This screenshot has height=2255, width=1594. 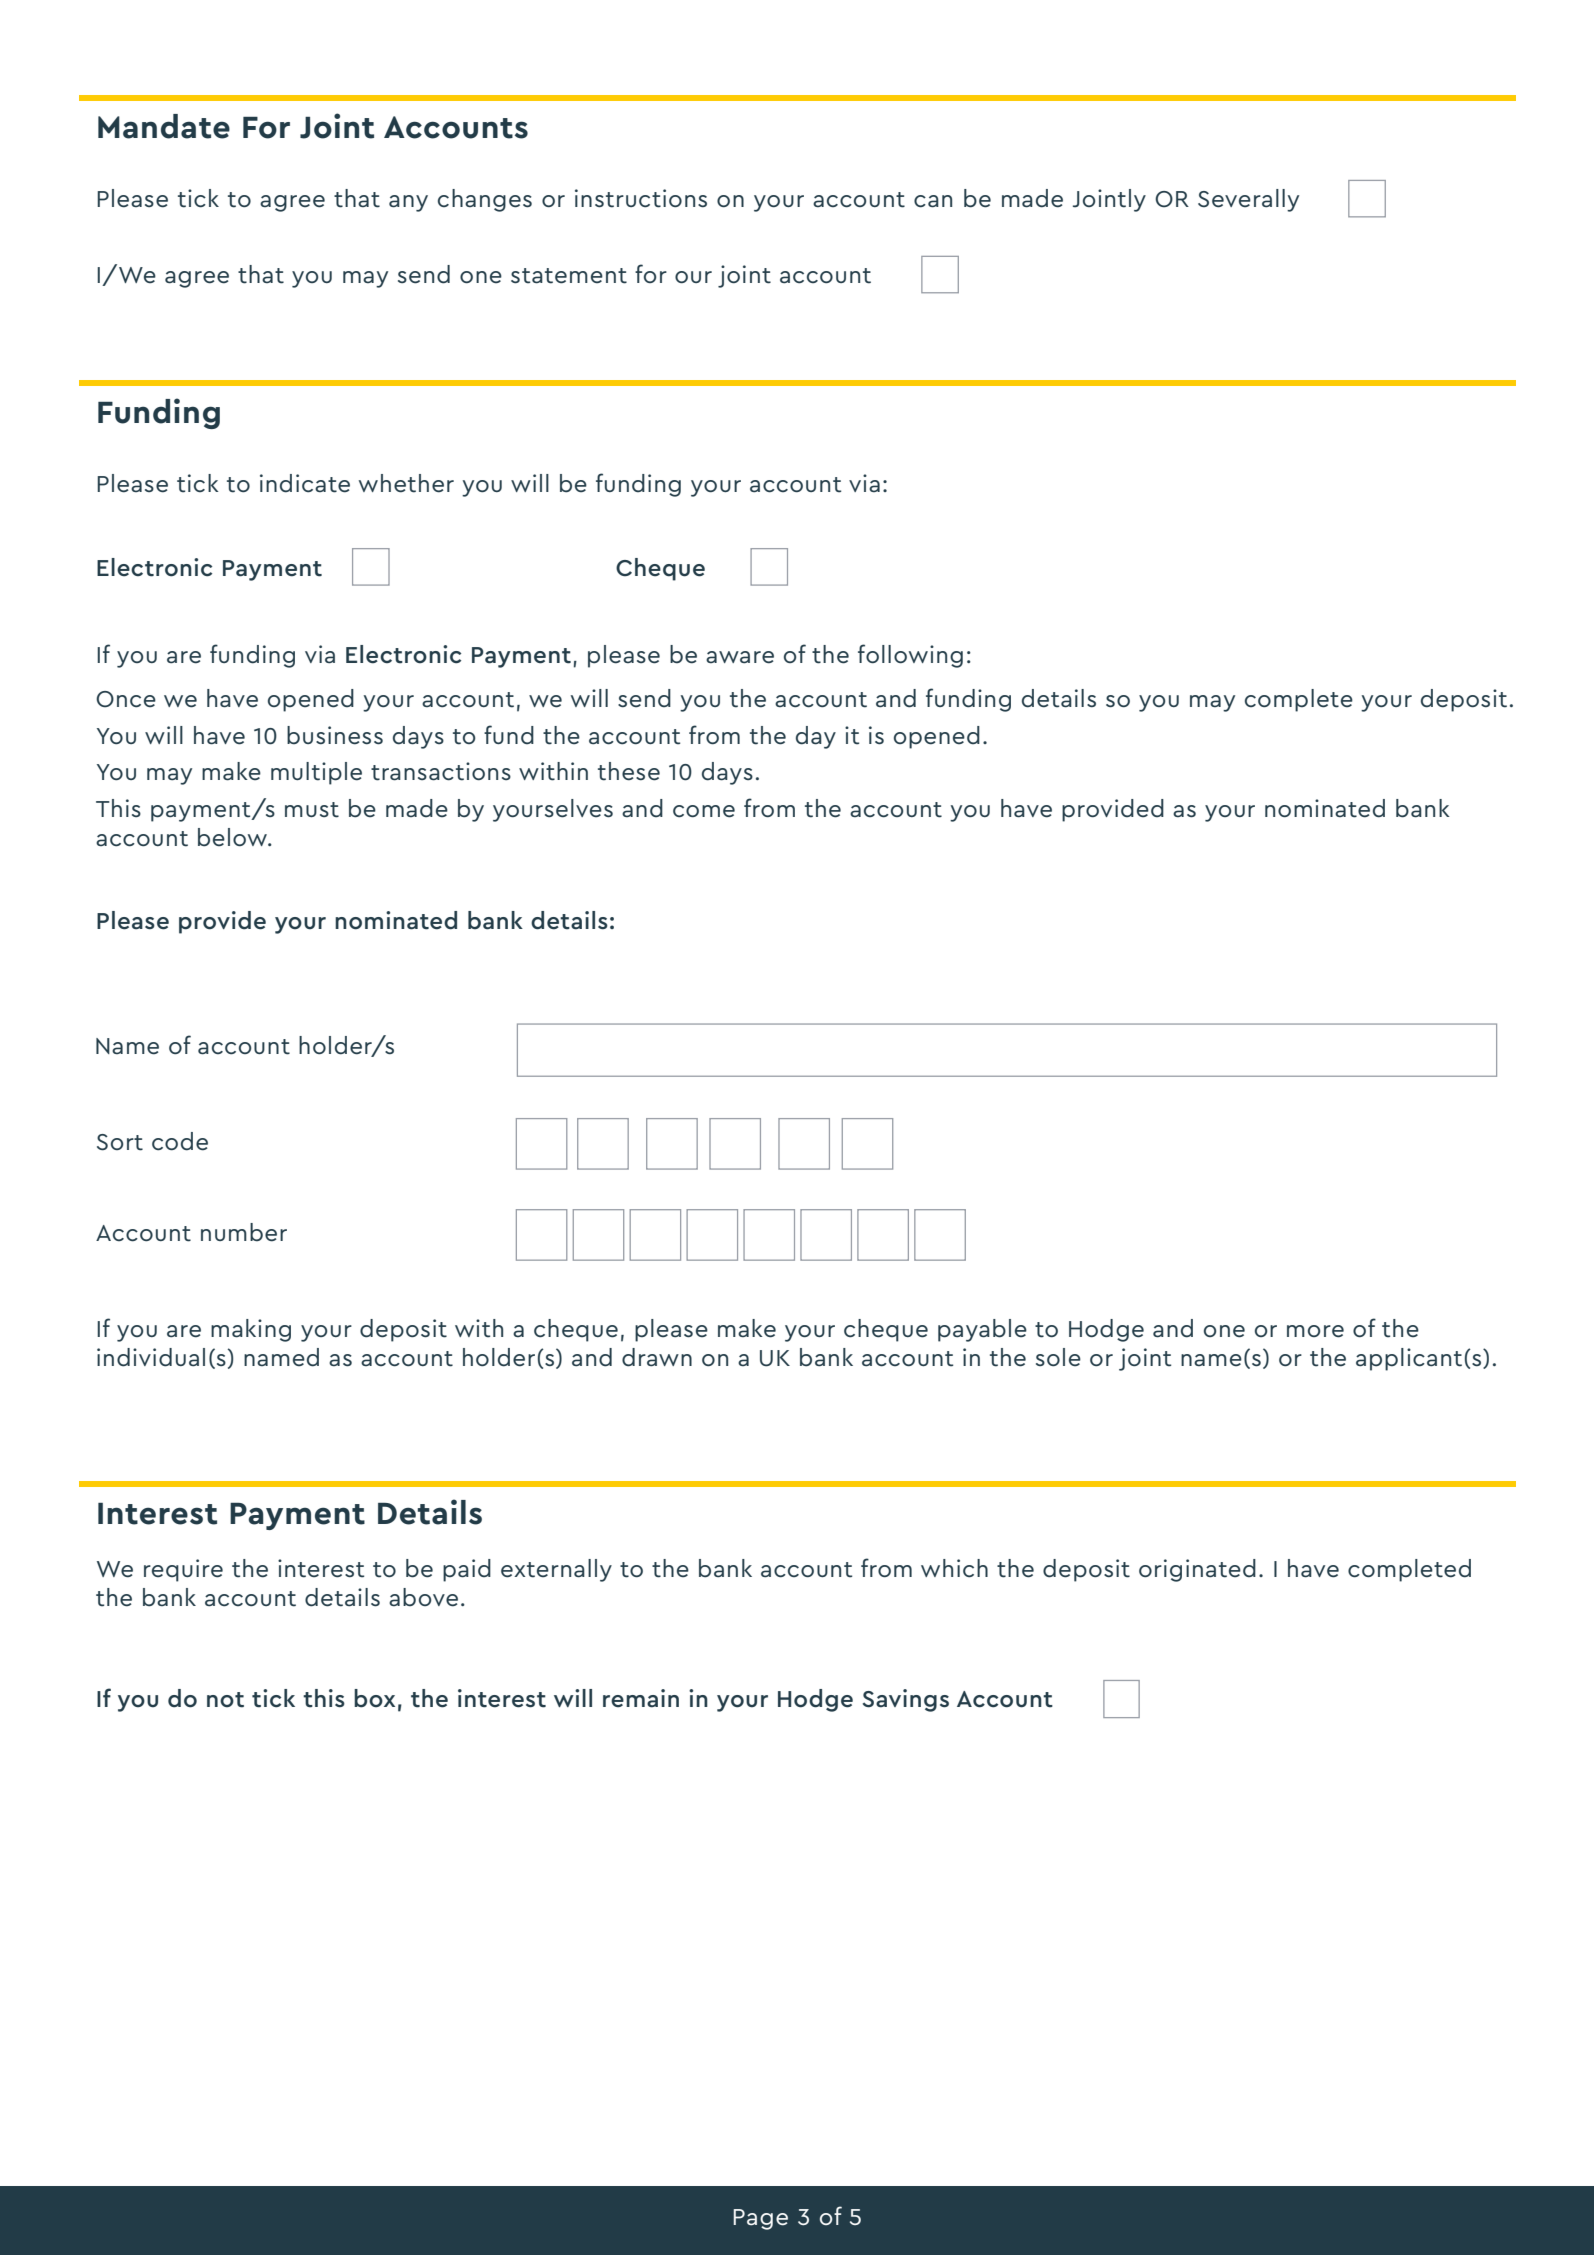 I want to click on these, so click(x=629, y=771).
